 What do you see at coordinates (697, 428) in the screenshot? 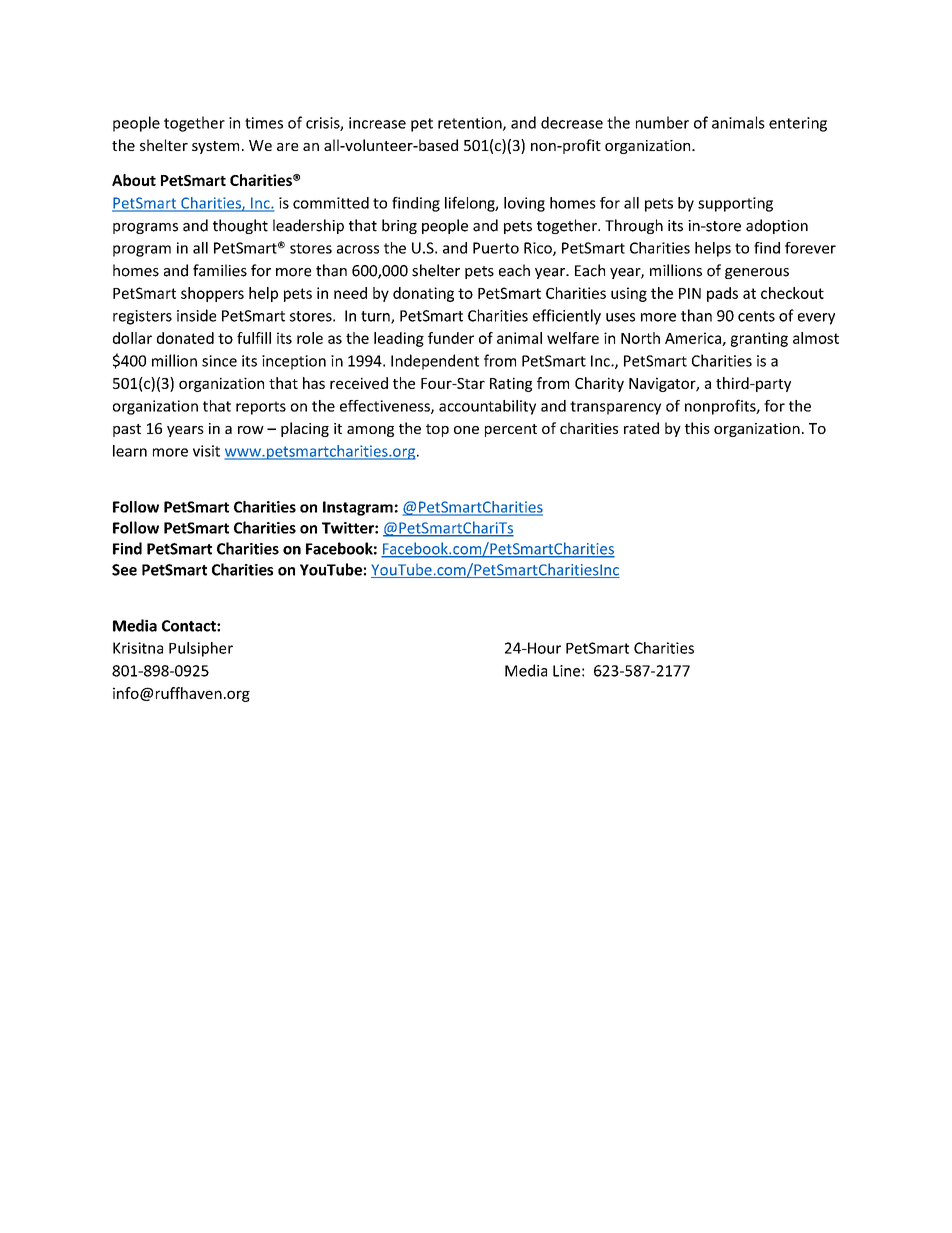
I see `this` at bounding box center [697, 428].
